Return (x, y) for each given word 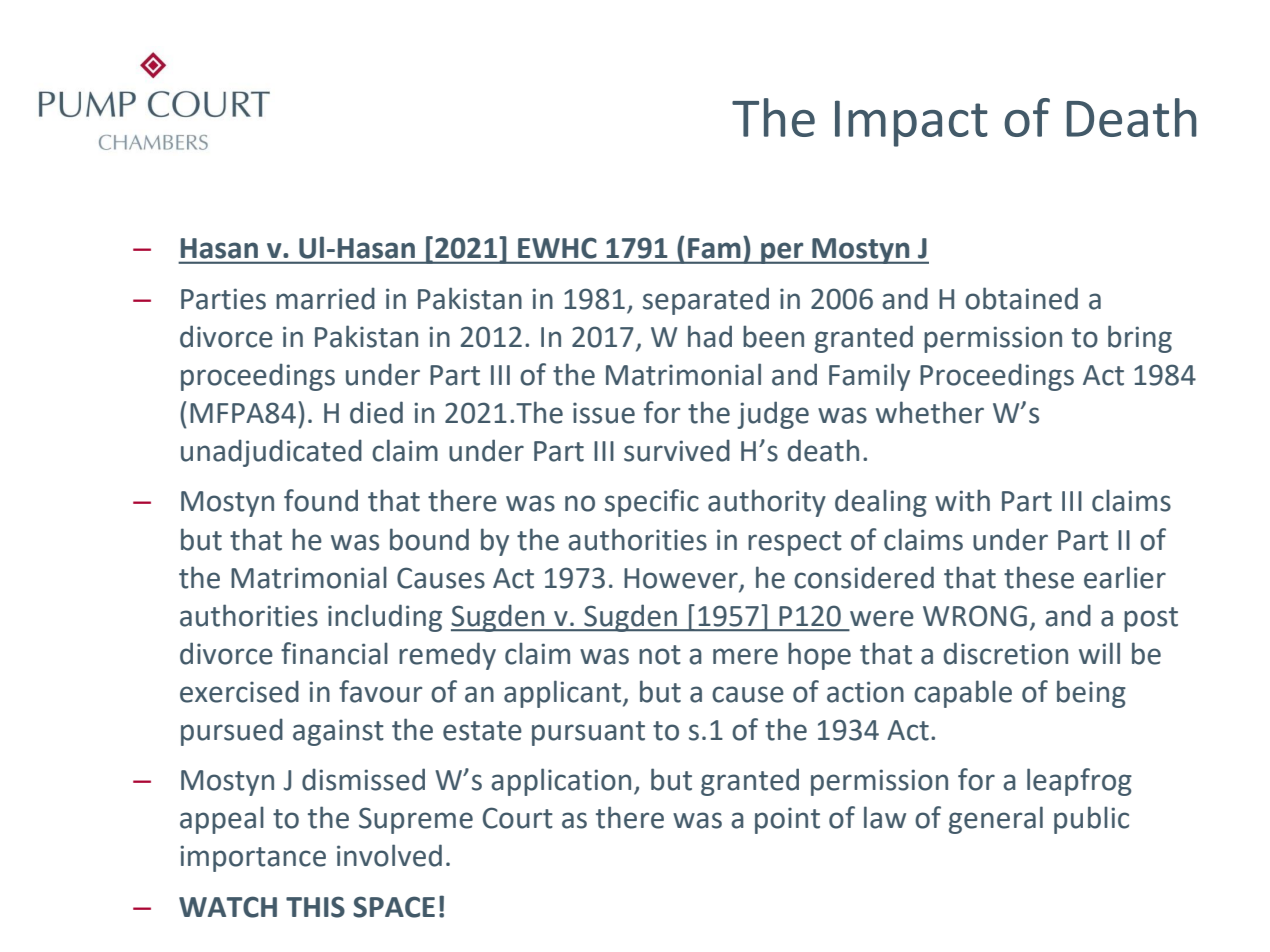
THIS (315, 907)
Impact (911, 123)
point (787, 820)
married (325, 298)
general (996, 820)
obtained (1021, 298)
